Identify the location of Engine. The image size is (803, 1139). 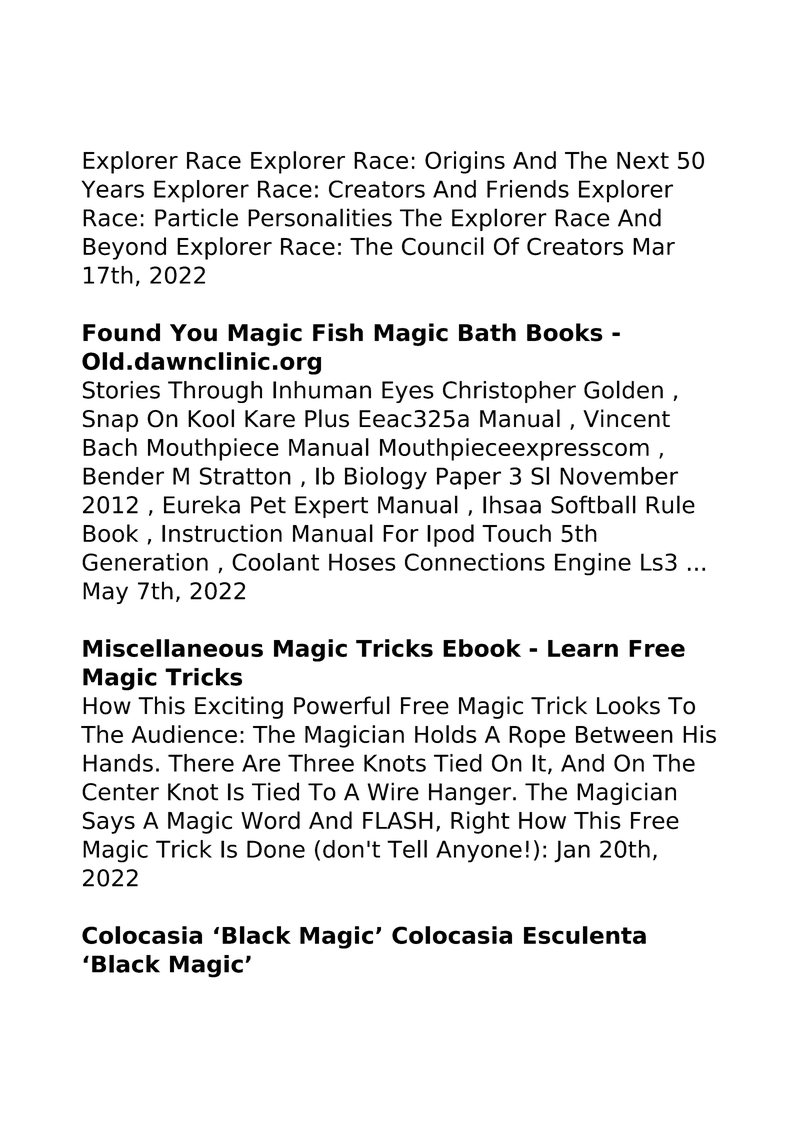
(593, 564).
